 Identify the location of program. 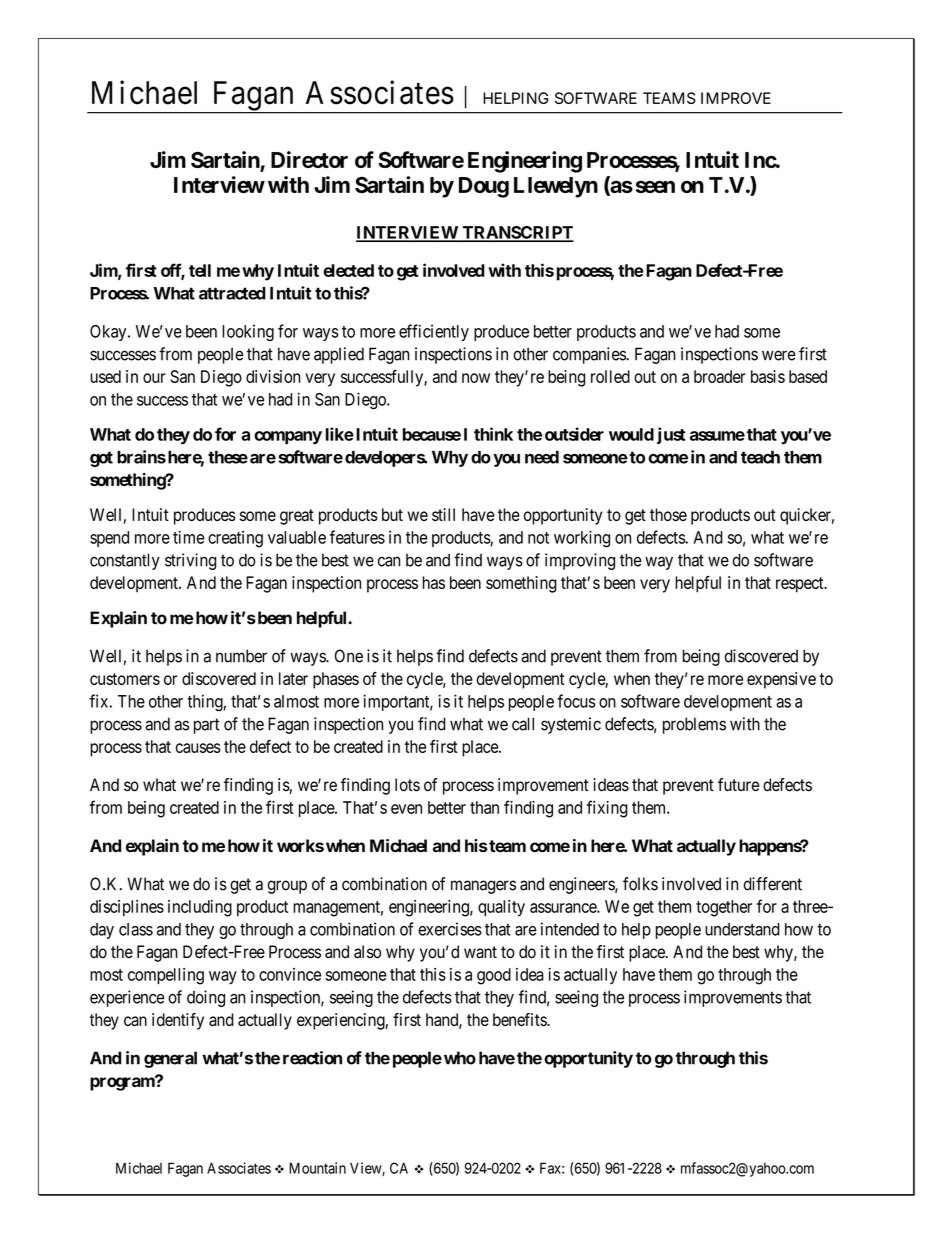
(123, 1083).
